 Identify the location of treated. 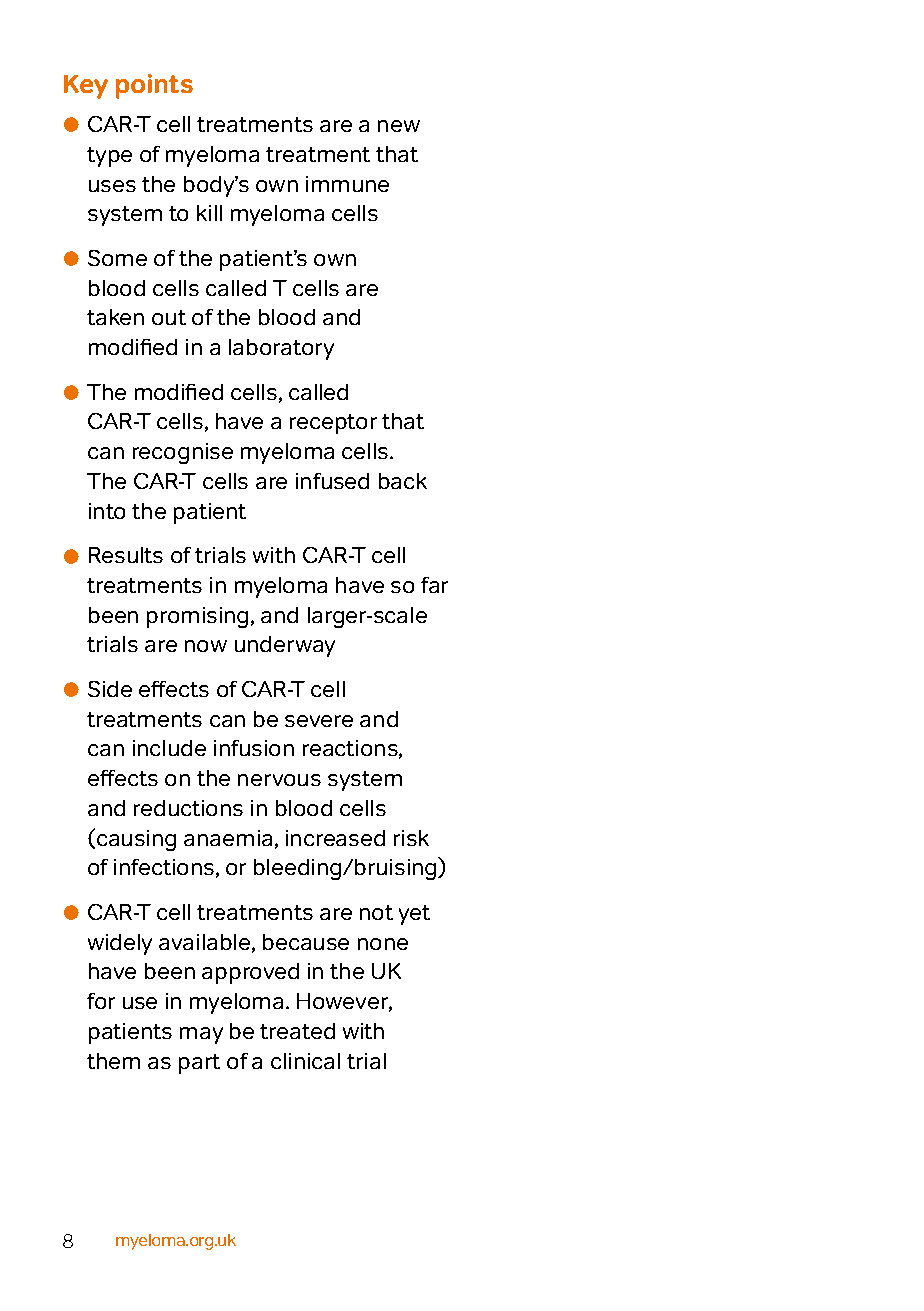
(297, 1031).
